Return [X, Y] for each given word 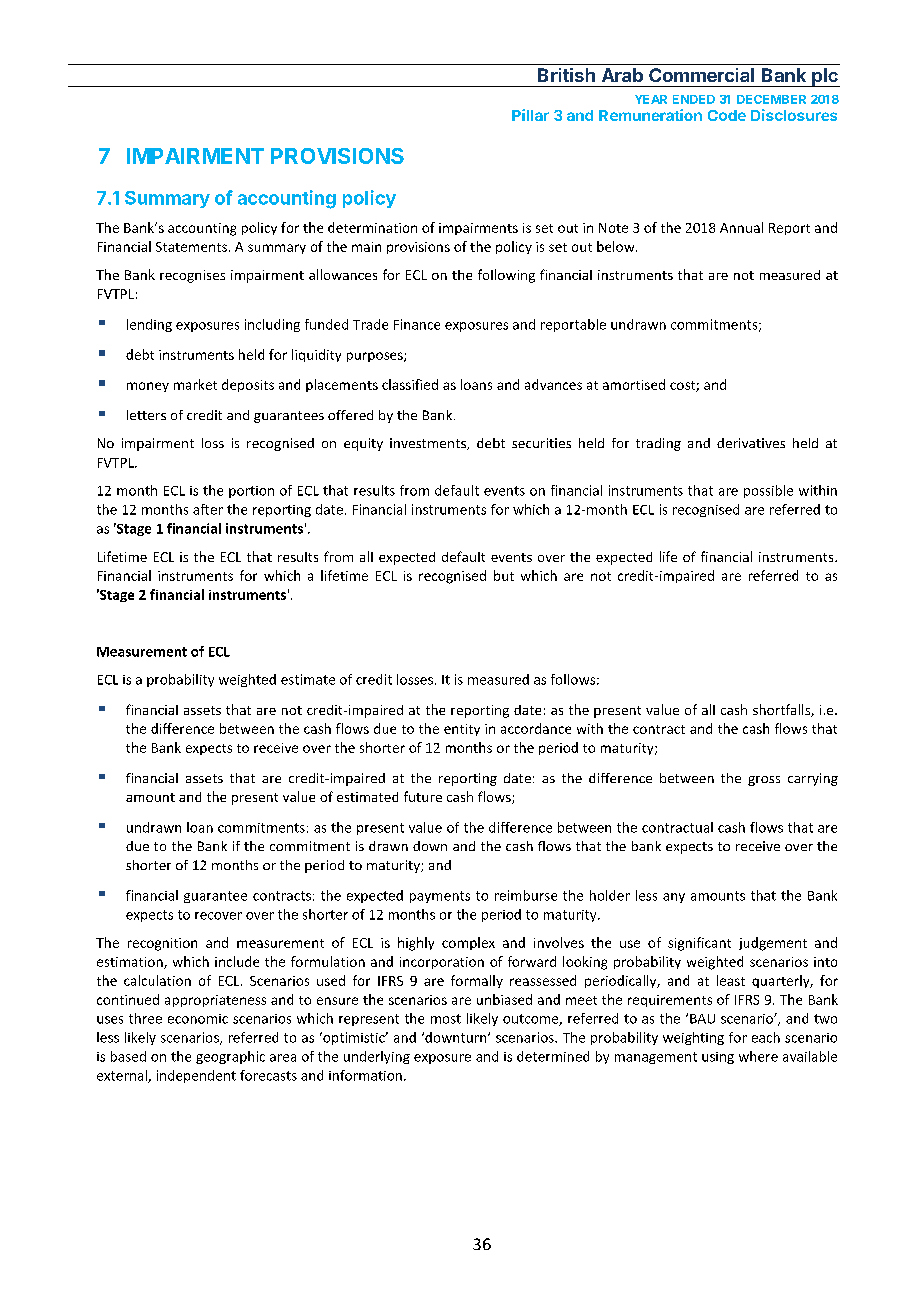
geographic [230, 1057]
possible [768, 491]
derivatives [751, 443]
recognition [162, 944]
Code [727, 115]
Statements [191, 247]
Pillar [530, 115]
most [446, 1019]
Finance [417, 324]
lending [149, 325]
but [504, 575]
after [208, 509]
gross [764, 781]
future [423, 796]
